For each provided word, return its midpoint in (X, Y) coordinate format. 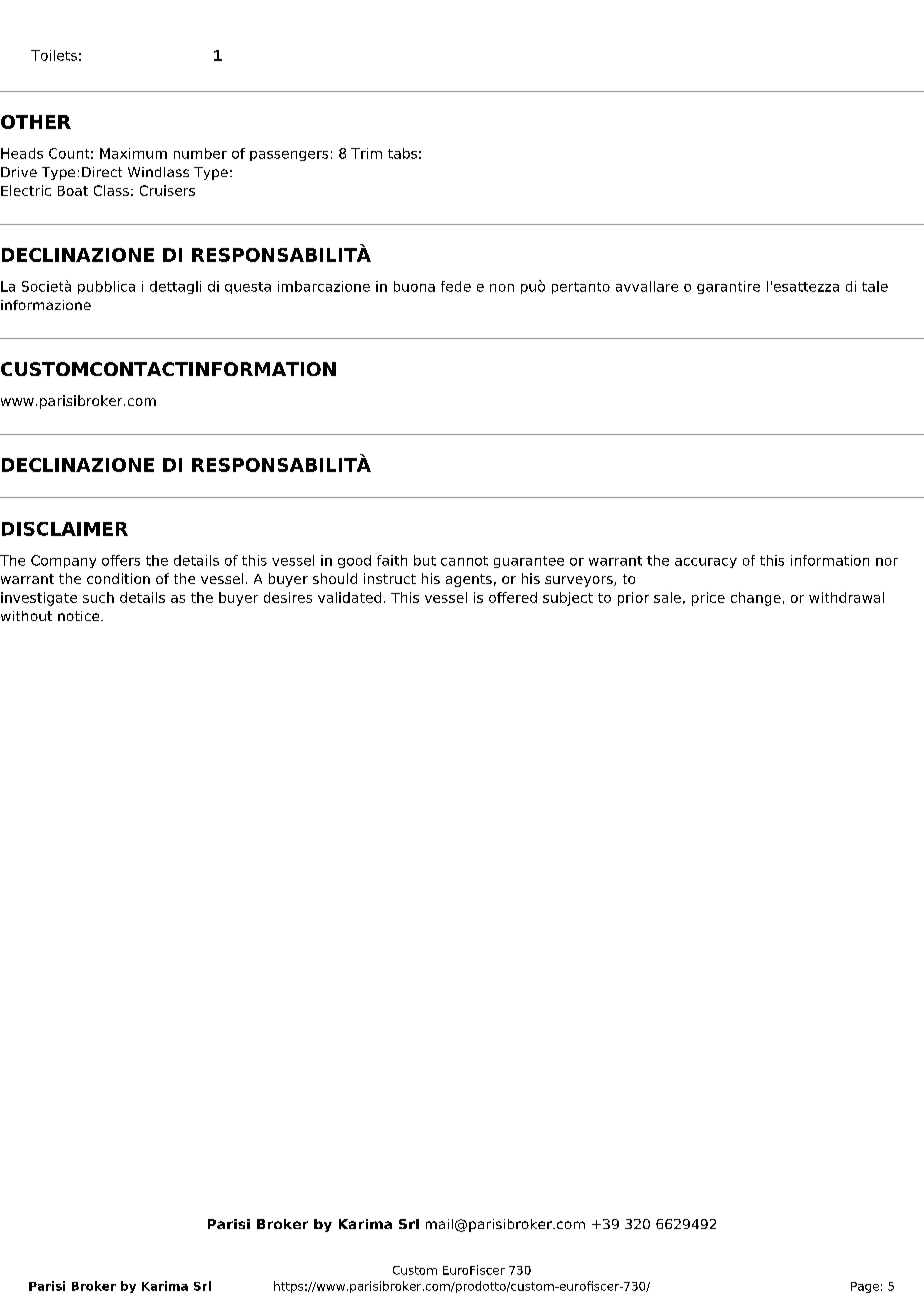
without (26, 616)
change (756, 599)
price (708, 599)
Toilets (54, 55)
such (98, 597)
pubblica (106, 287)
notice (80, 616)
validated (349, 597)
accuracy (706, 563)
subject (568, 599)
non (502, 288)
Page (865, 1287)
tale (875, 286)
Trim (366, 153)
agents (469, 580)
